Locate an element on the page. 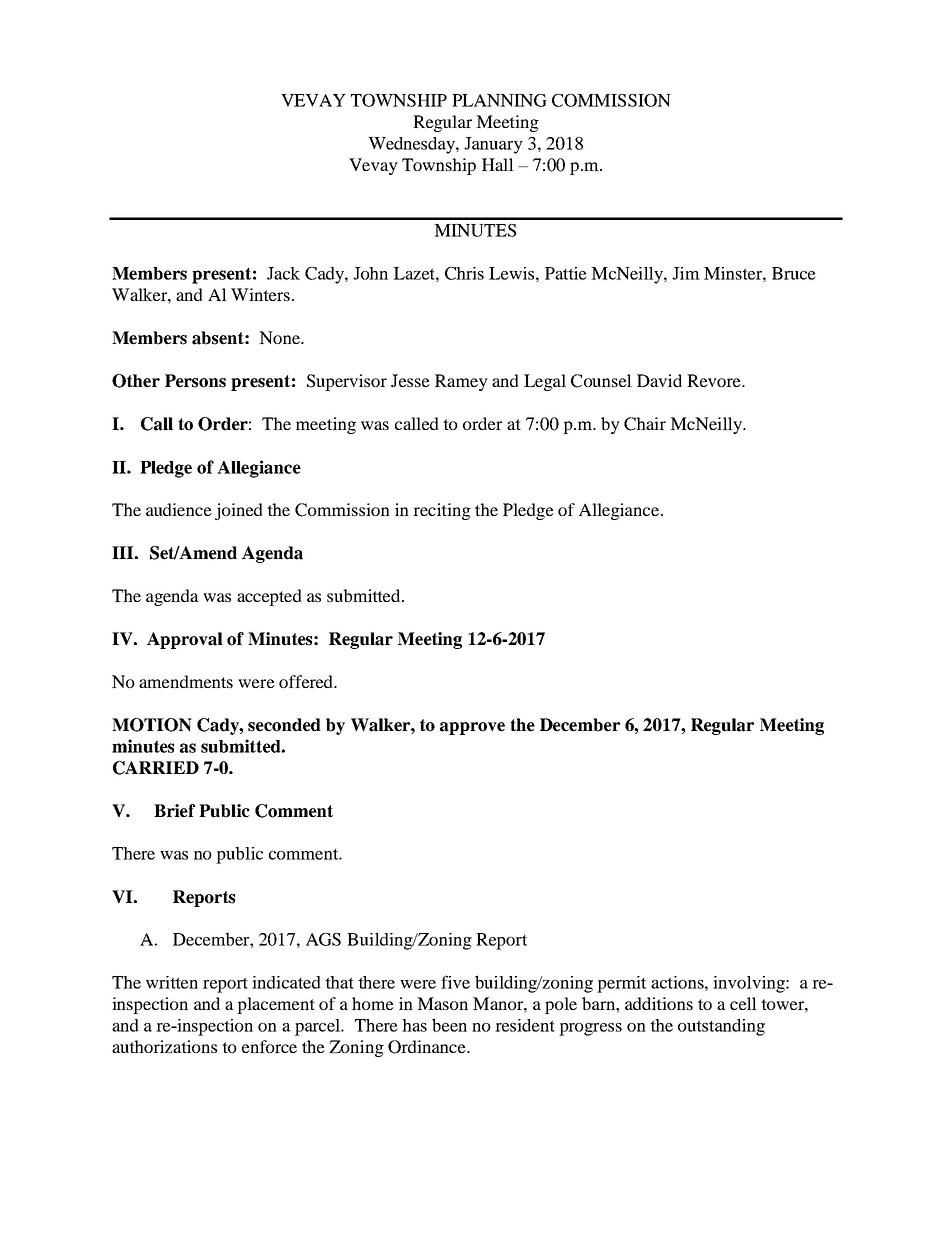  been is located at coordinates (449, 1025).
